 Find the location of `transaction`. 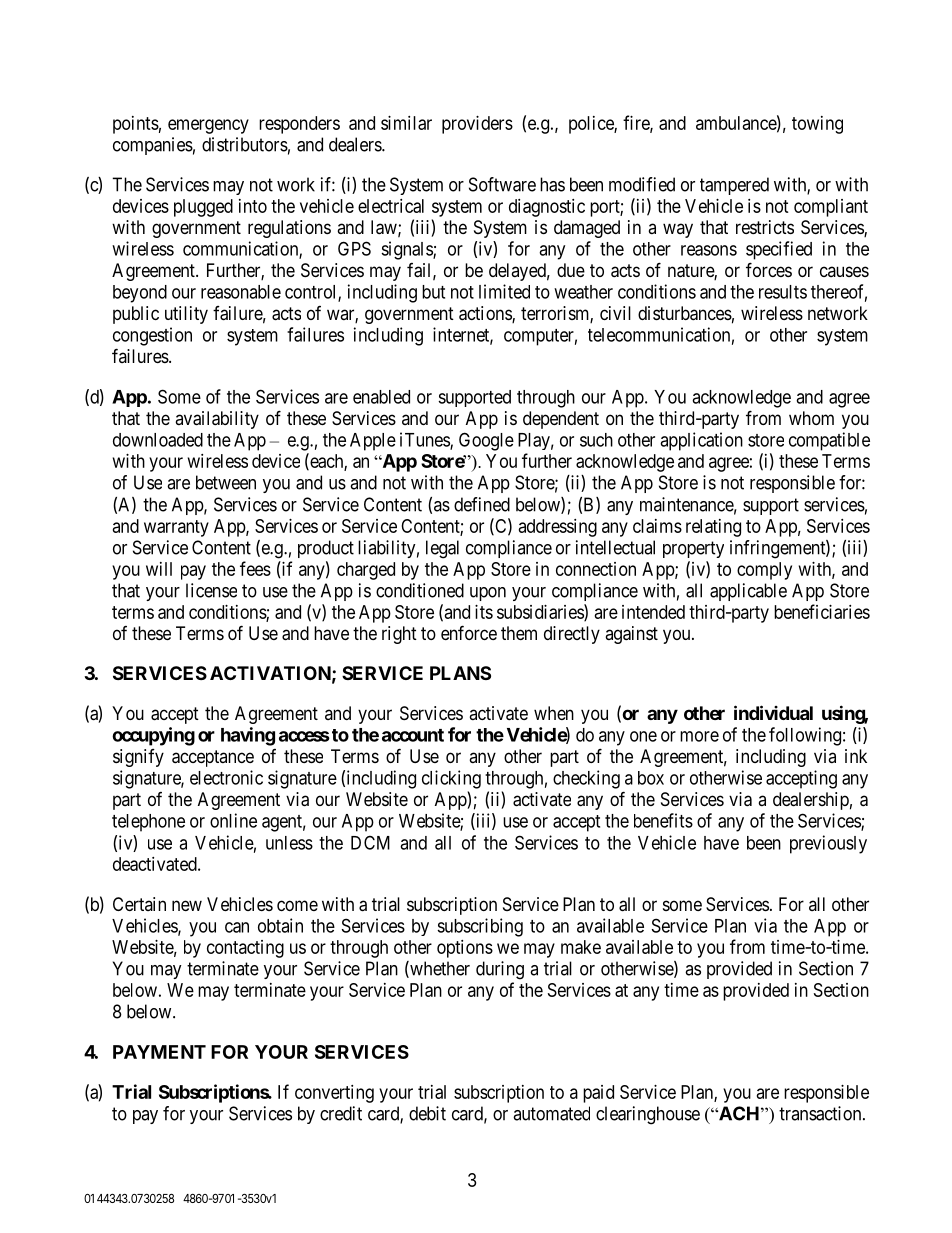

transaction is located at coordinates (821, 1113).
